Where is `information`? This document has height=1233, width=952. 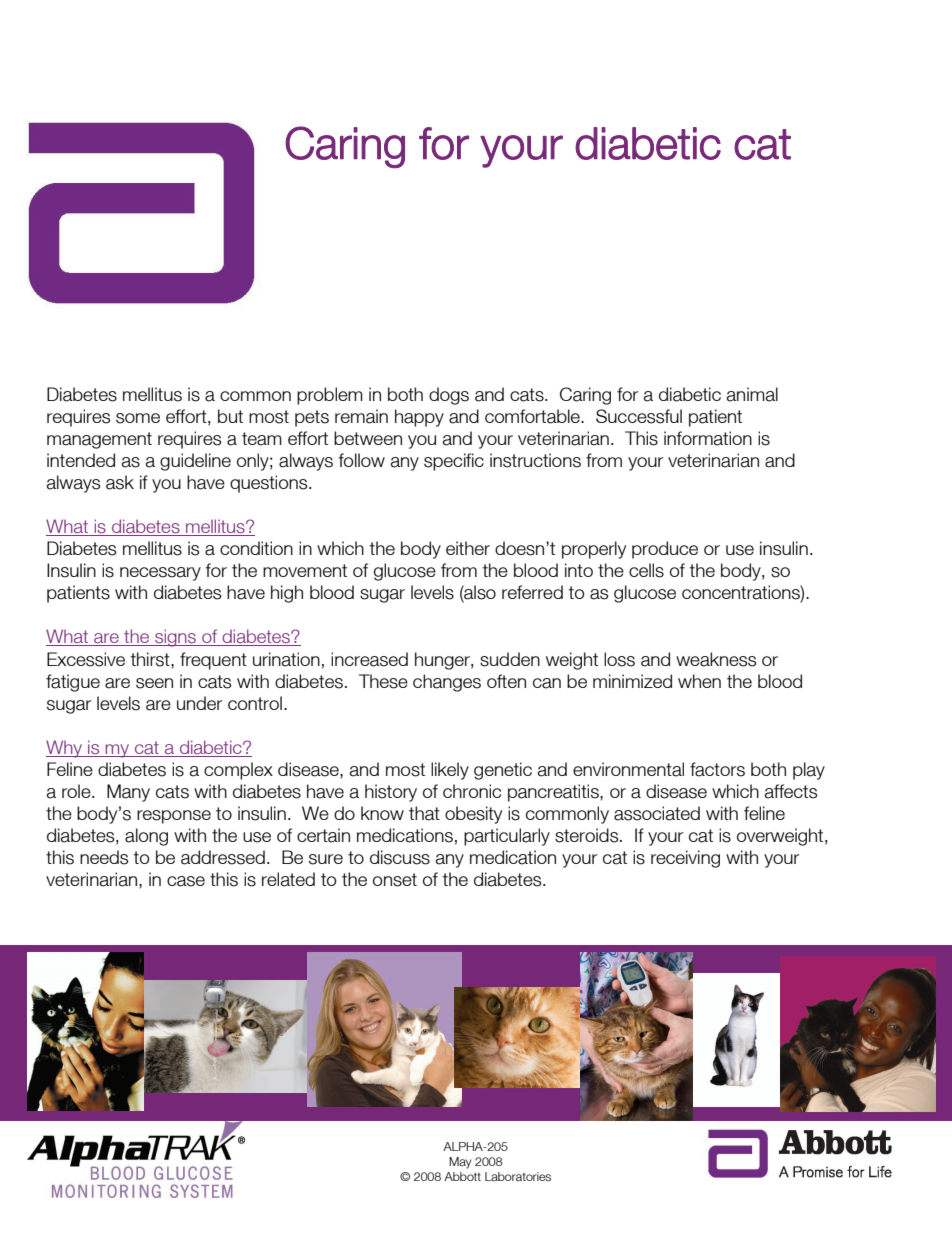
information is located at coordinates (708, 438).
